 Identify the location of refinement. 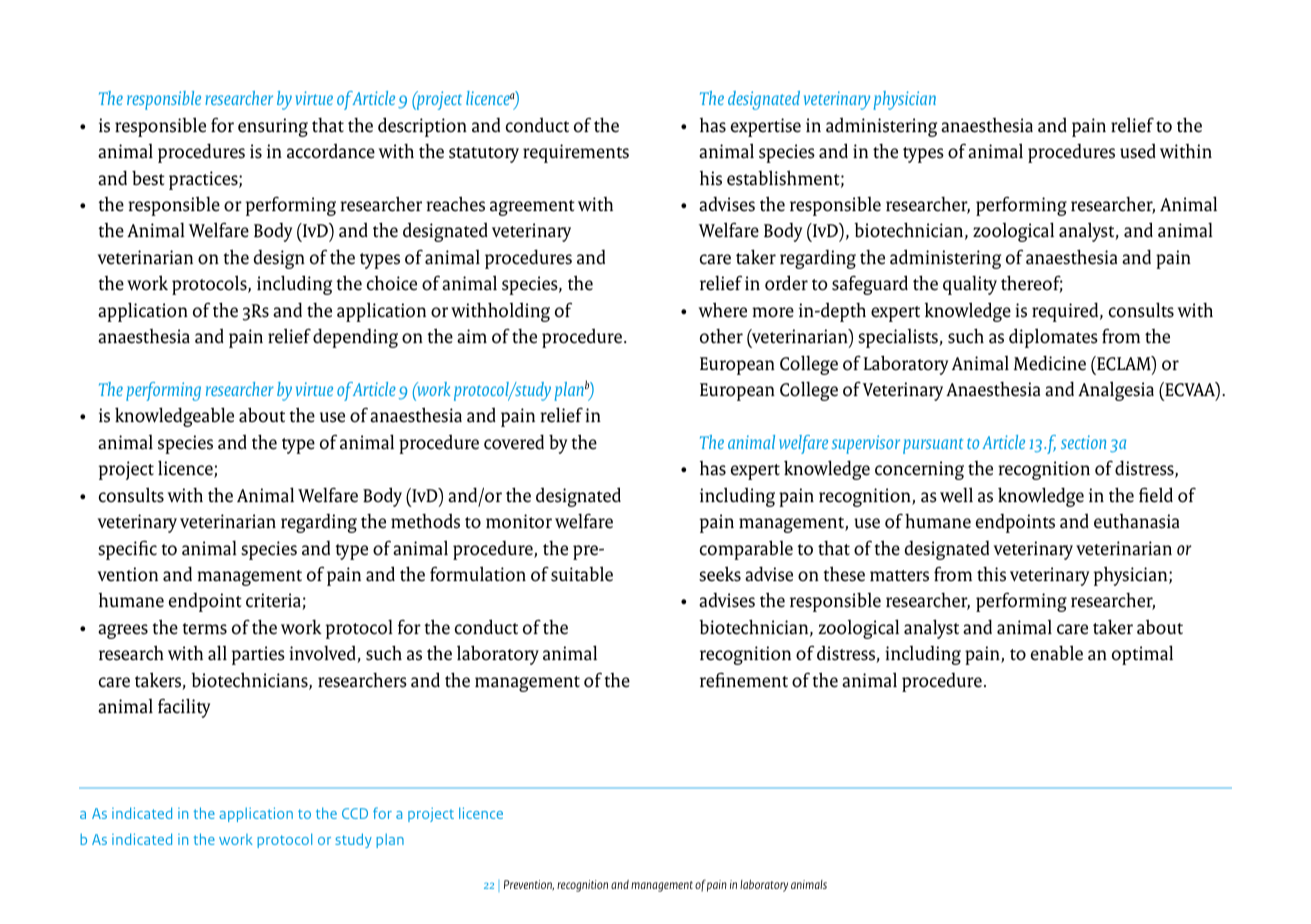
(744, 680).
